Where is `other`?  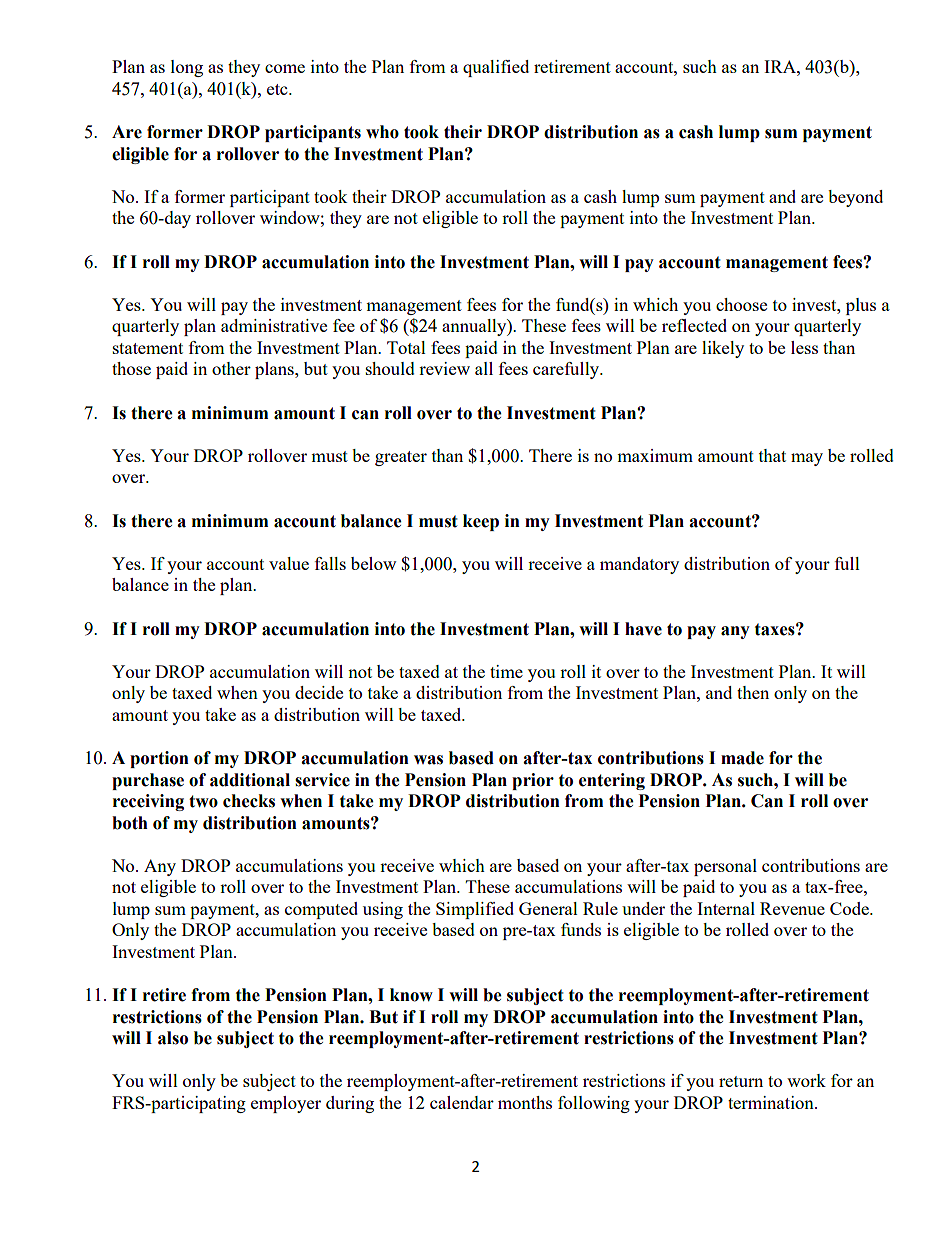
other is located at coordinates (231, 368).
